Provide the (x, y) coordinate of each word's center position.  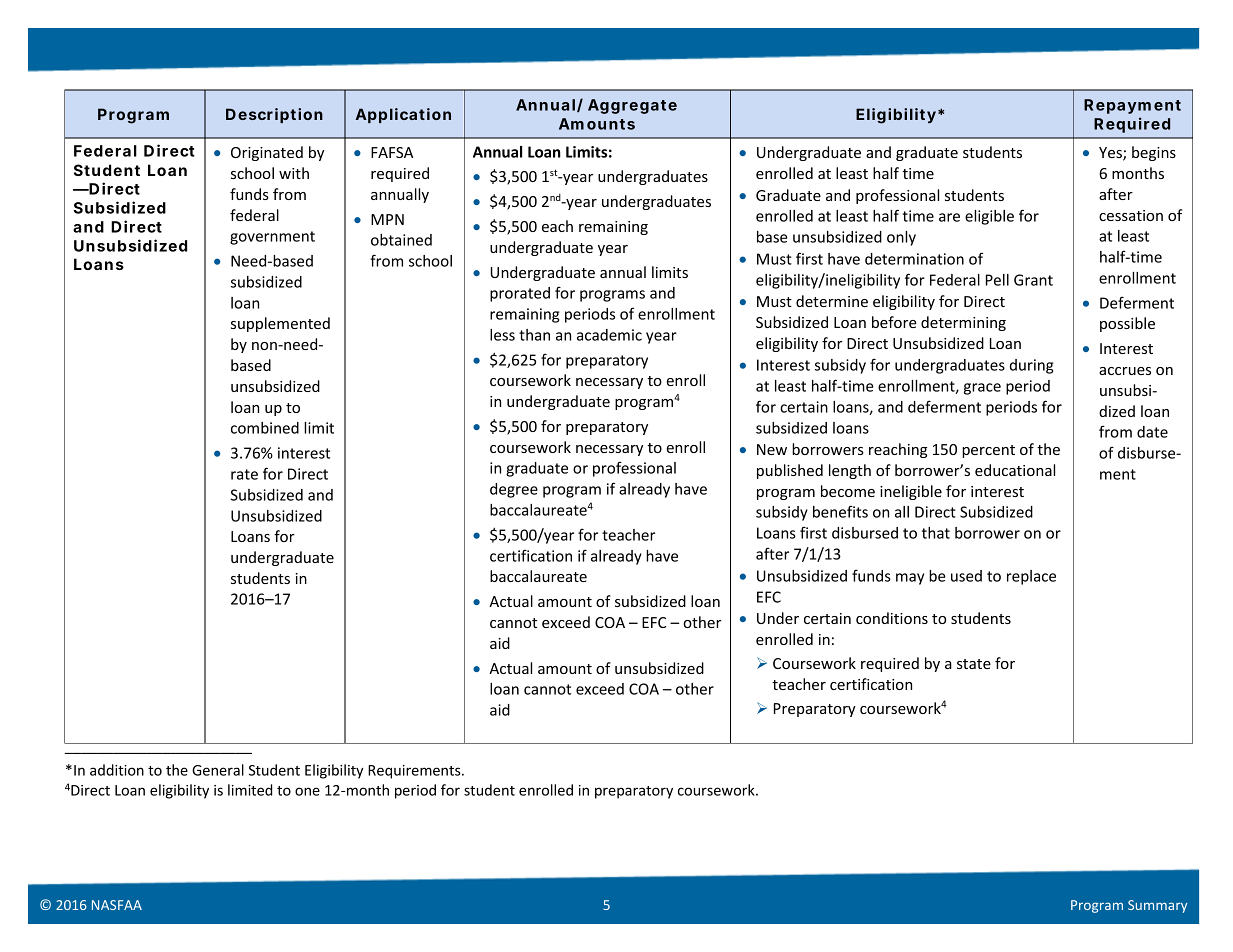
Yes (1111, 154)
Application (403, 115)
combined (265, 428)
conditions (892, 618)
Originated (267, 153)
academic (609, 335)
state (974, 664)
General (218, 770)
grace (982, 389)
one (307, 791)
